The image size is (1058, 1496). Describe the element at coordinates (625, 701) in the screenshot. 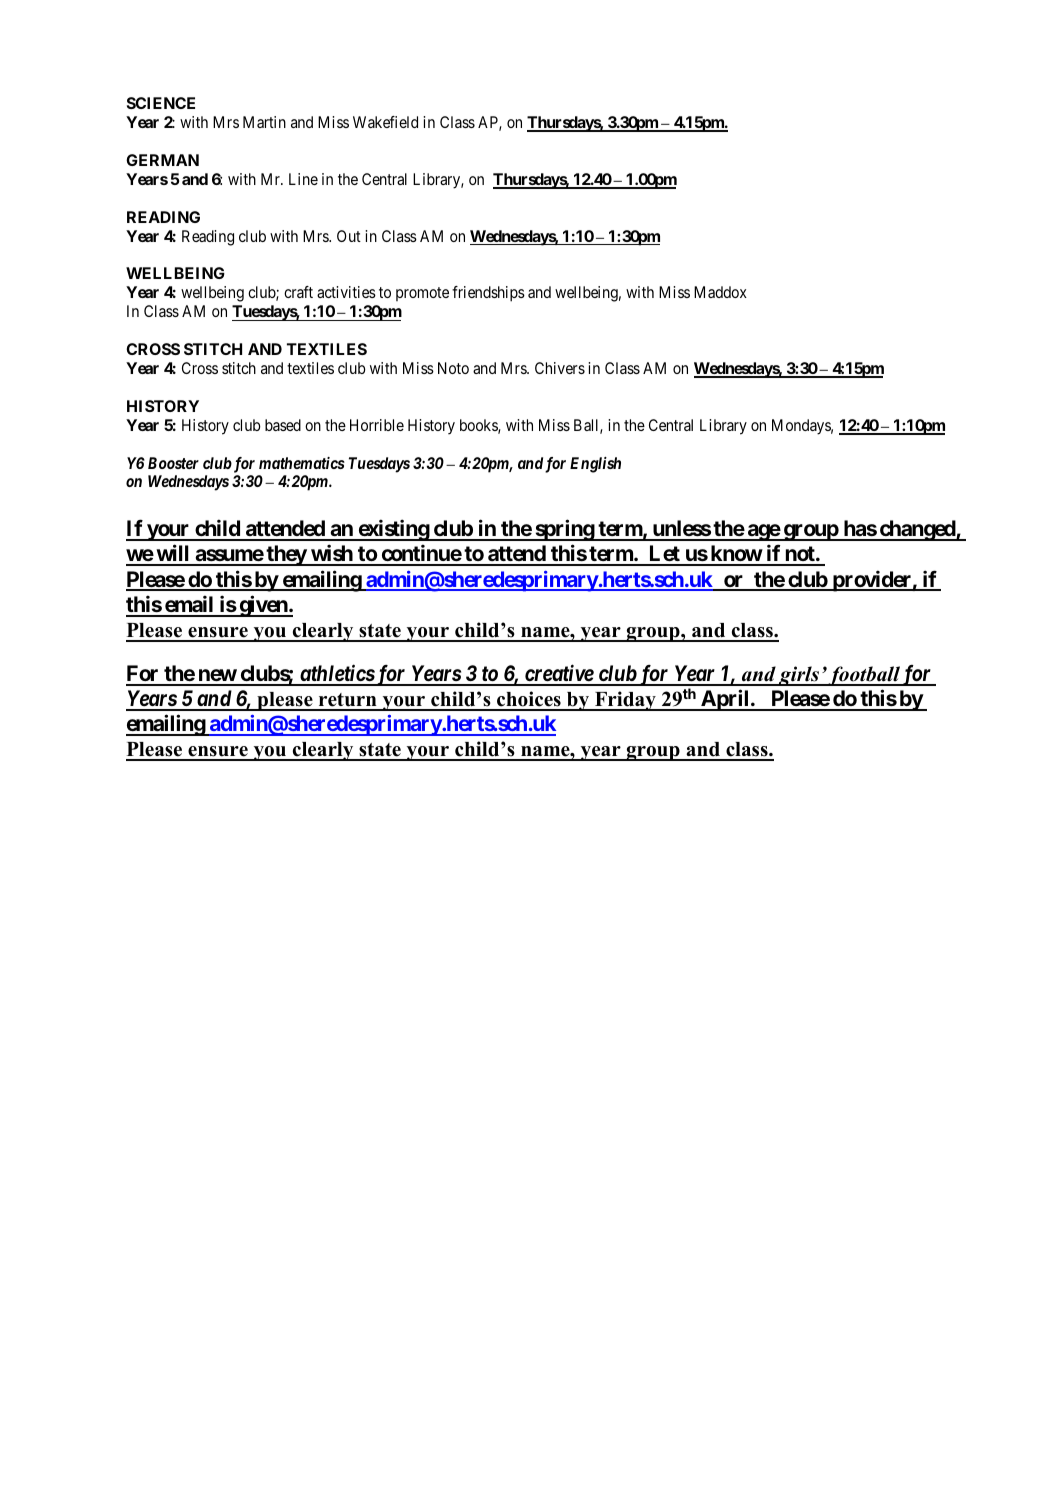

I see `Friday` at that location.
